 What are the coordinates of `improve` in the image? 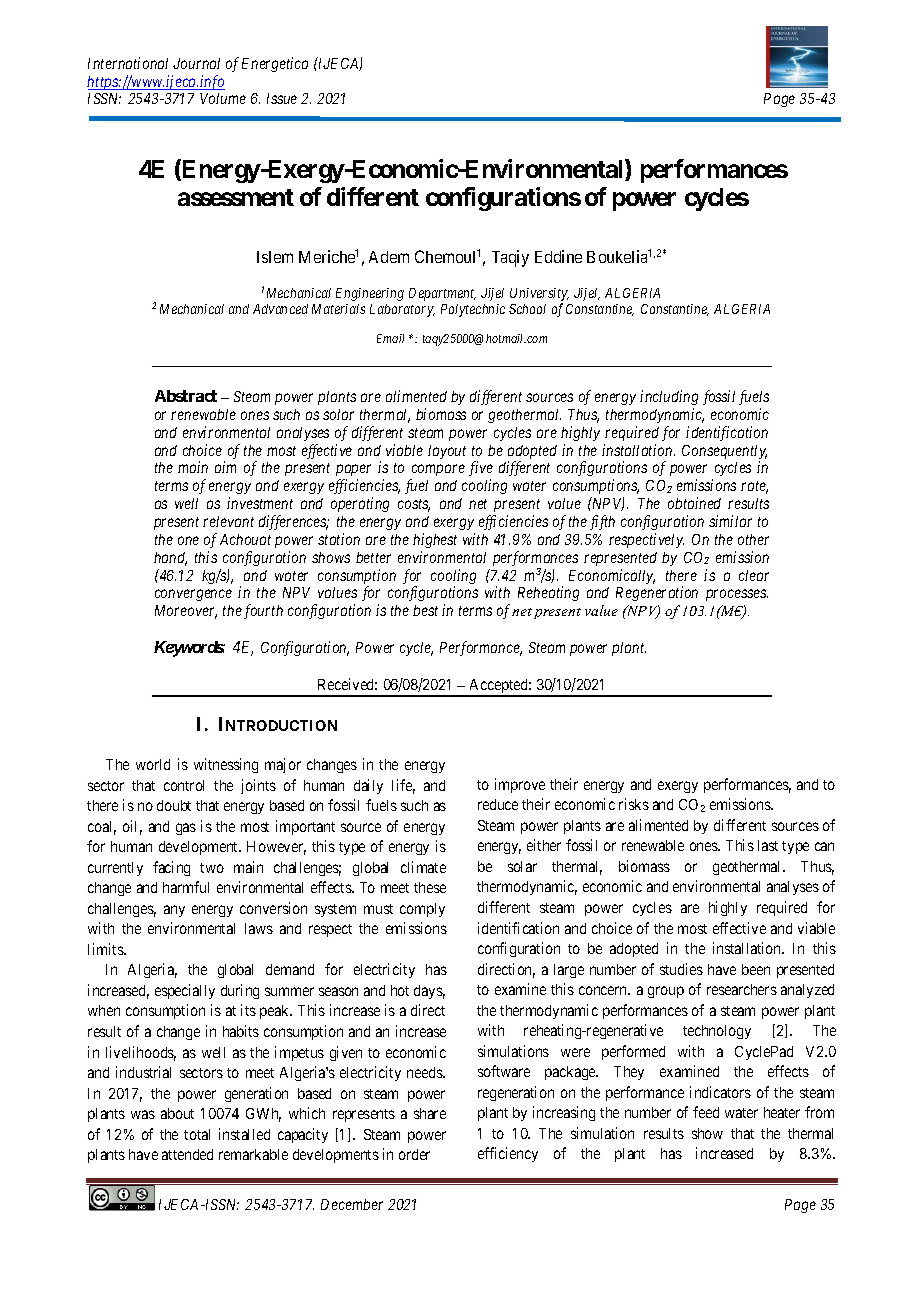 It's located at (520, 785).
